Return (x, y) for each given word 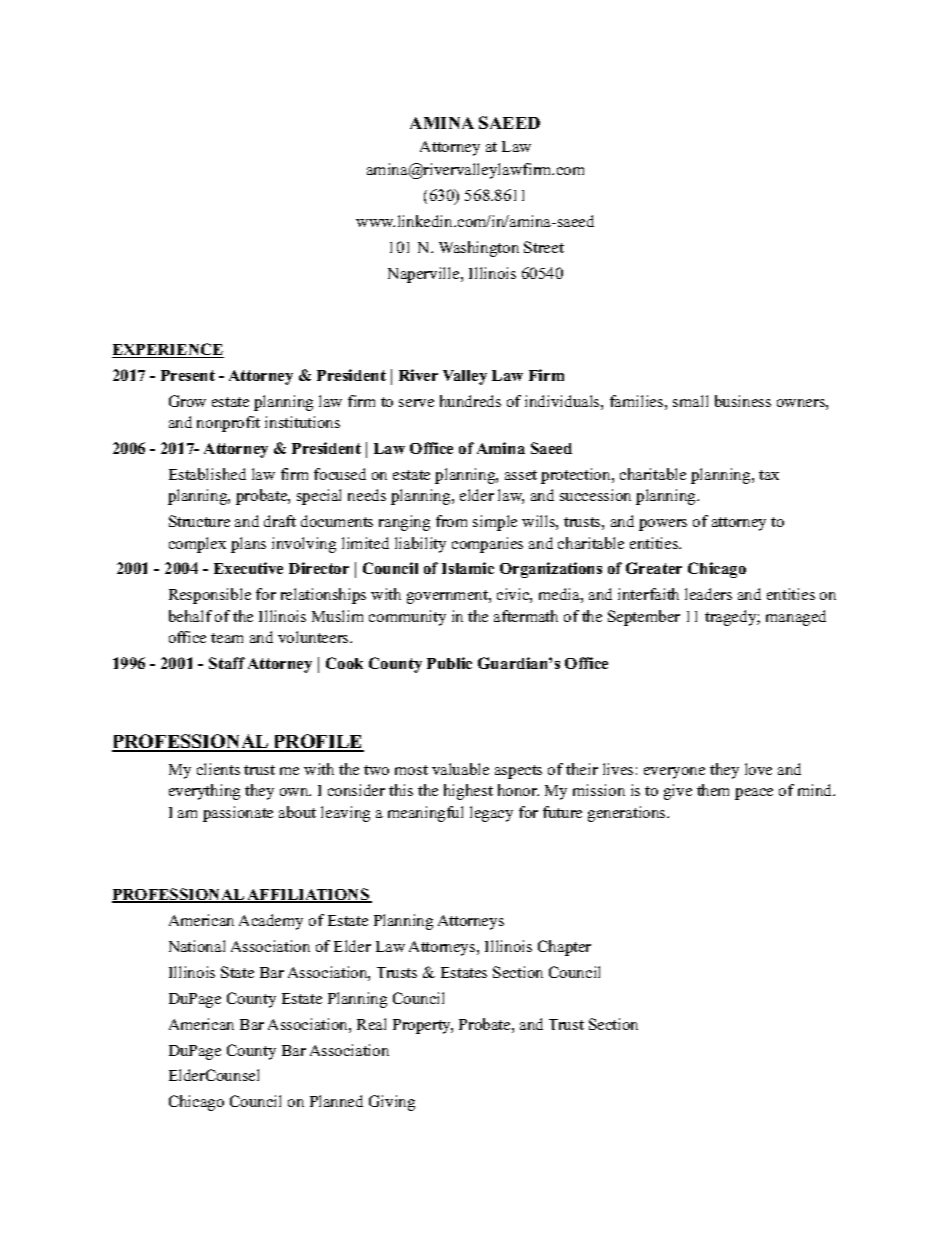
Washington (479, 249)
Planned (336, 1101)
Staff (227, 663)
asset (521, 475)
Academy (271, 922)
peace (754, 794)
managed (796, 618)
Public (449, 663)
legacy (491, 814)
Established (207, 474)
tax (769, 475)
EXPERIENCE (168, 350)
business (743, 401)
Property (423, 1026)
